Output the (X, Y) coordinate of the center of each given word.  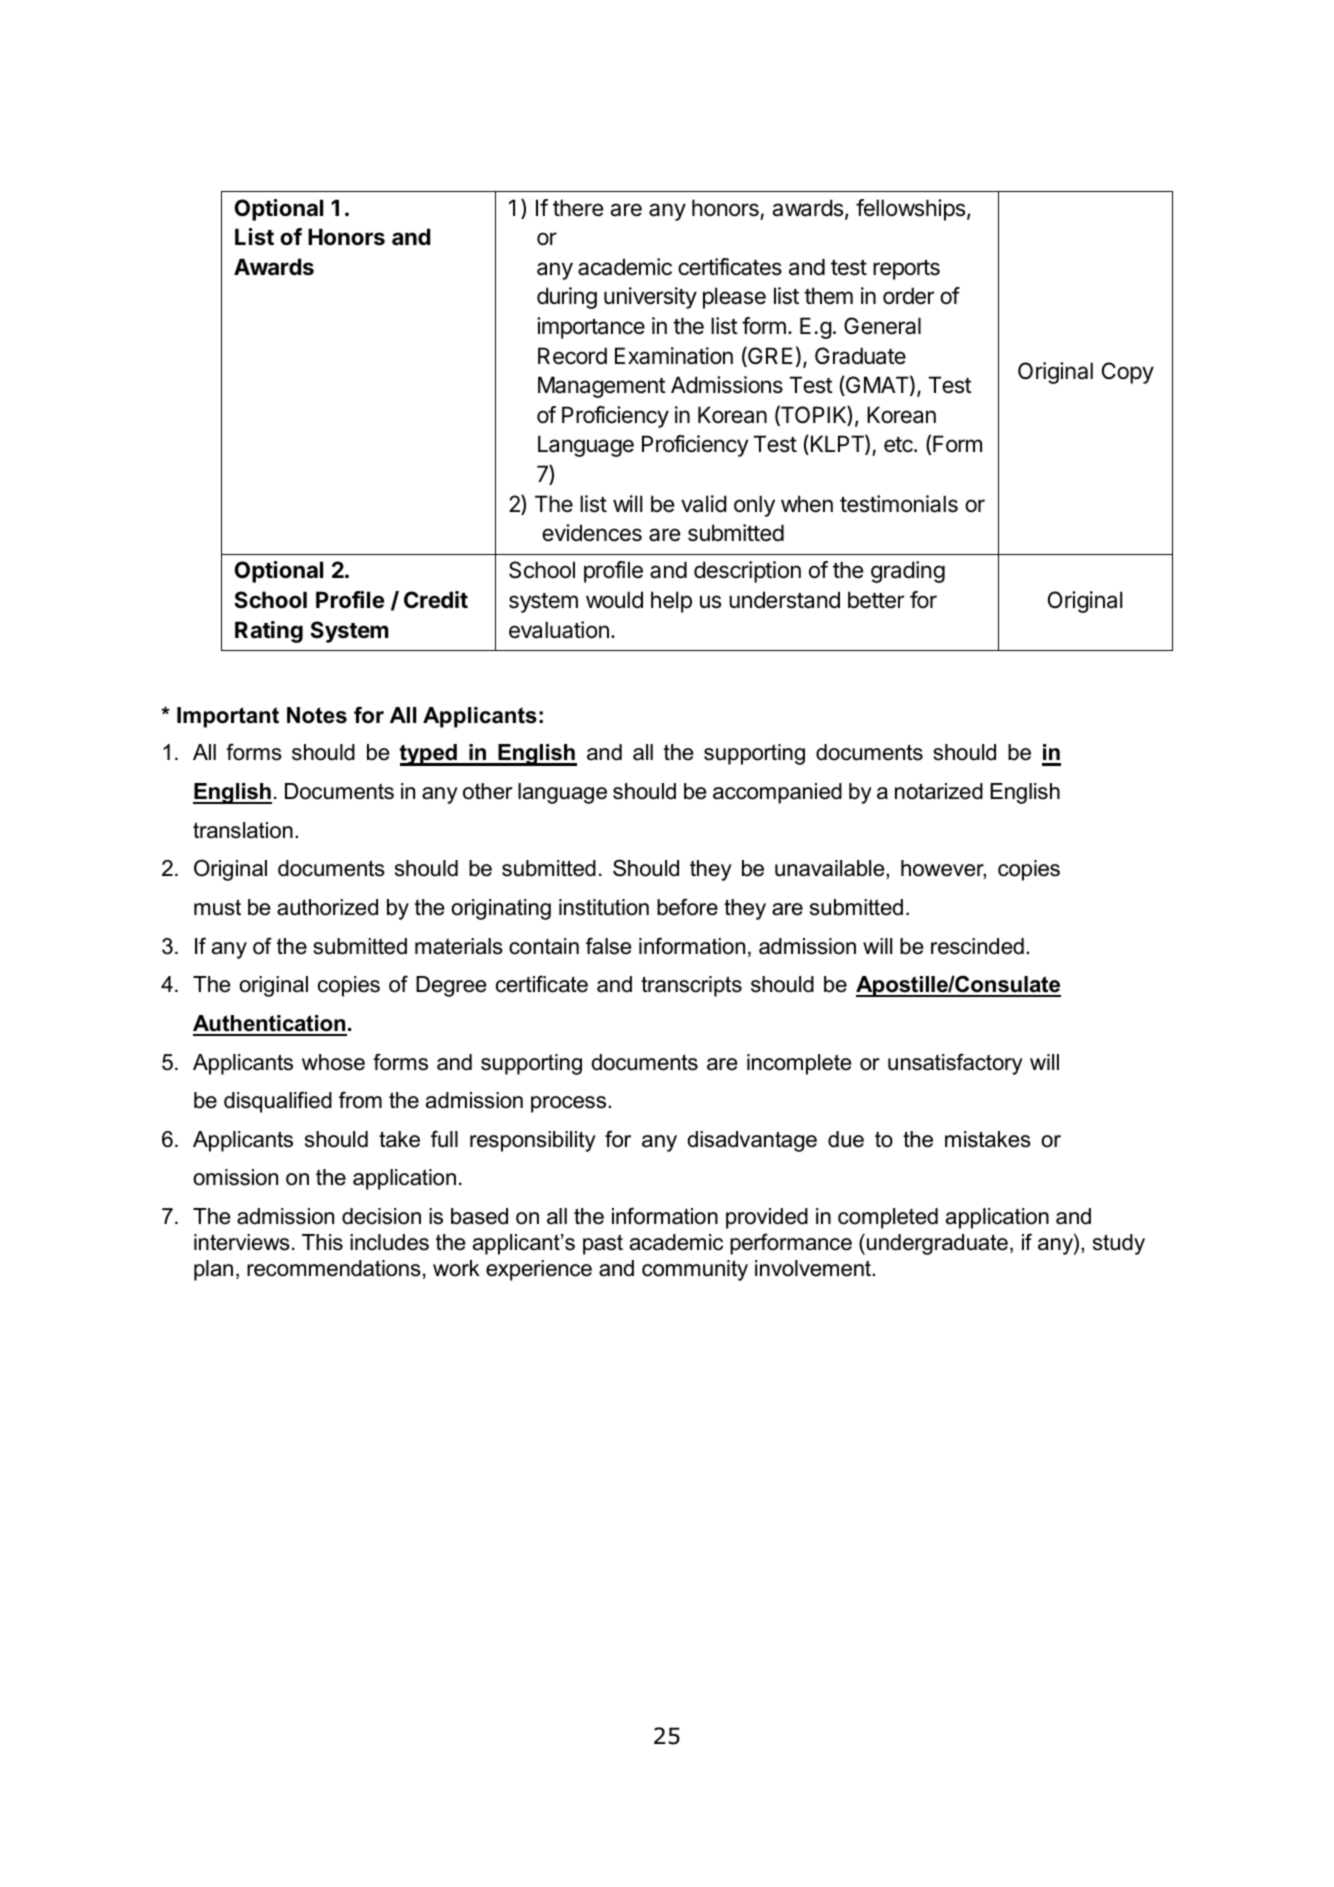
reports (906, 270)
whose (333, 1062)
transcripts (691, 986)
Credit (436, 600)
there (578, 208)
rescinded (977, 946)
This (322, 1242)
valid (704, 504)
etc (899, 445)
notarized (939, 791)
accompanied (777, 793)
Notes (317, 715)
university (650, 298)
